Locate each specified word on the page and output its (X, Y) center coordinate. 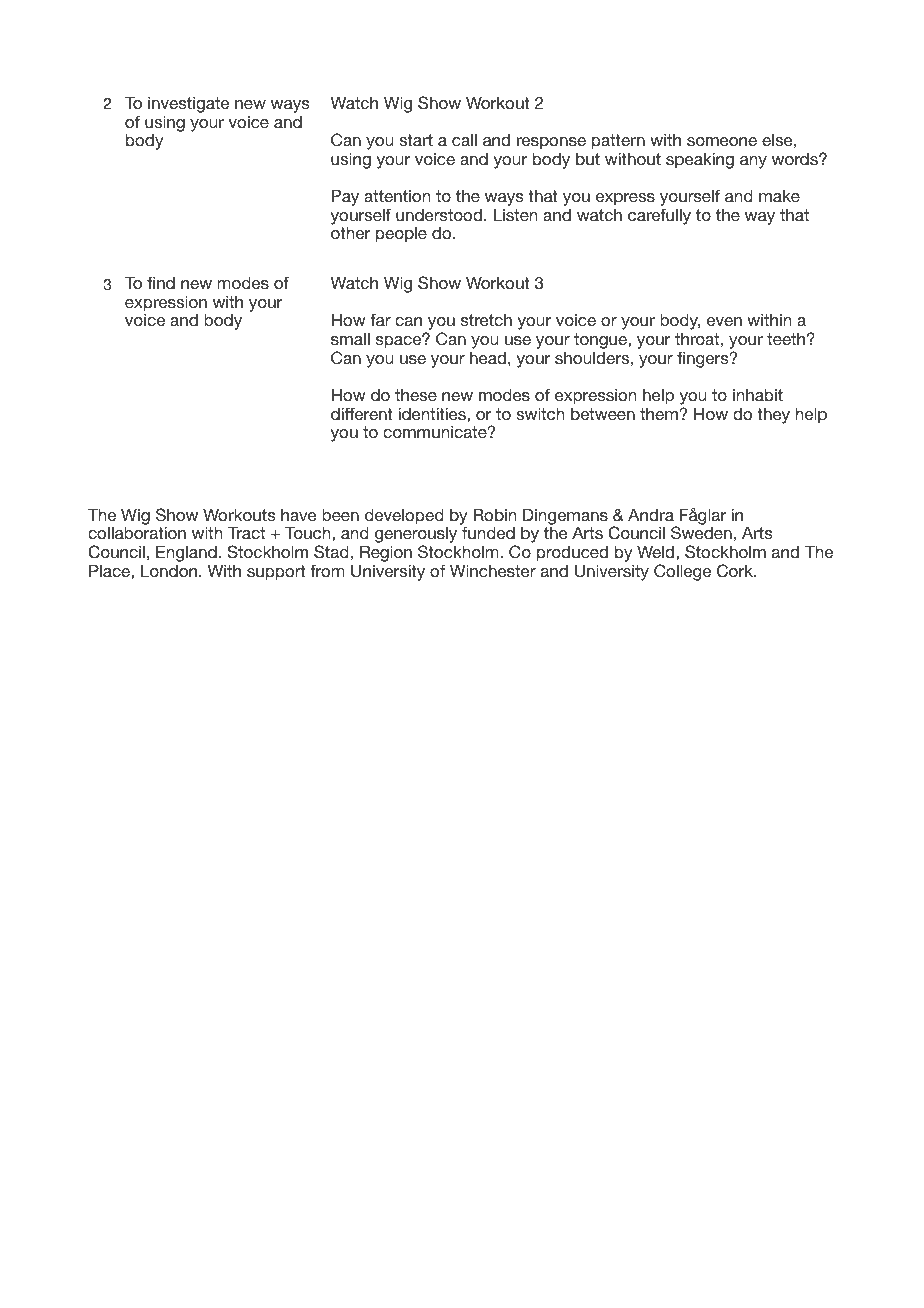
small (350, 338)
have (299, 514)
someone (722, 141)
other (350, 232)
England (186, 555)
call (464, 139)
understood (439, 214)
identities (433, 413)
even (724, 321)
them (660, 413)
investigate (188, 105)
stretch (486, 320)
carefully (659, 216)
